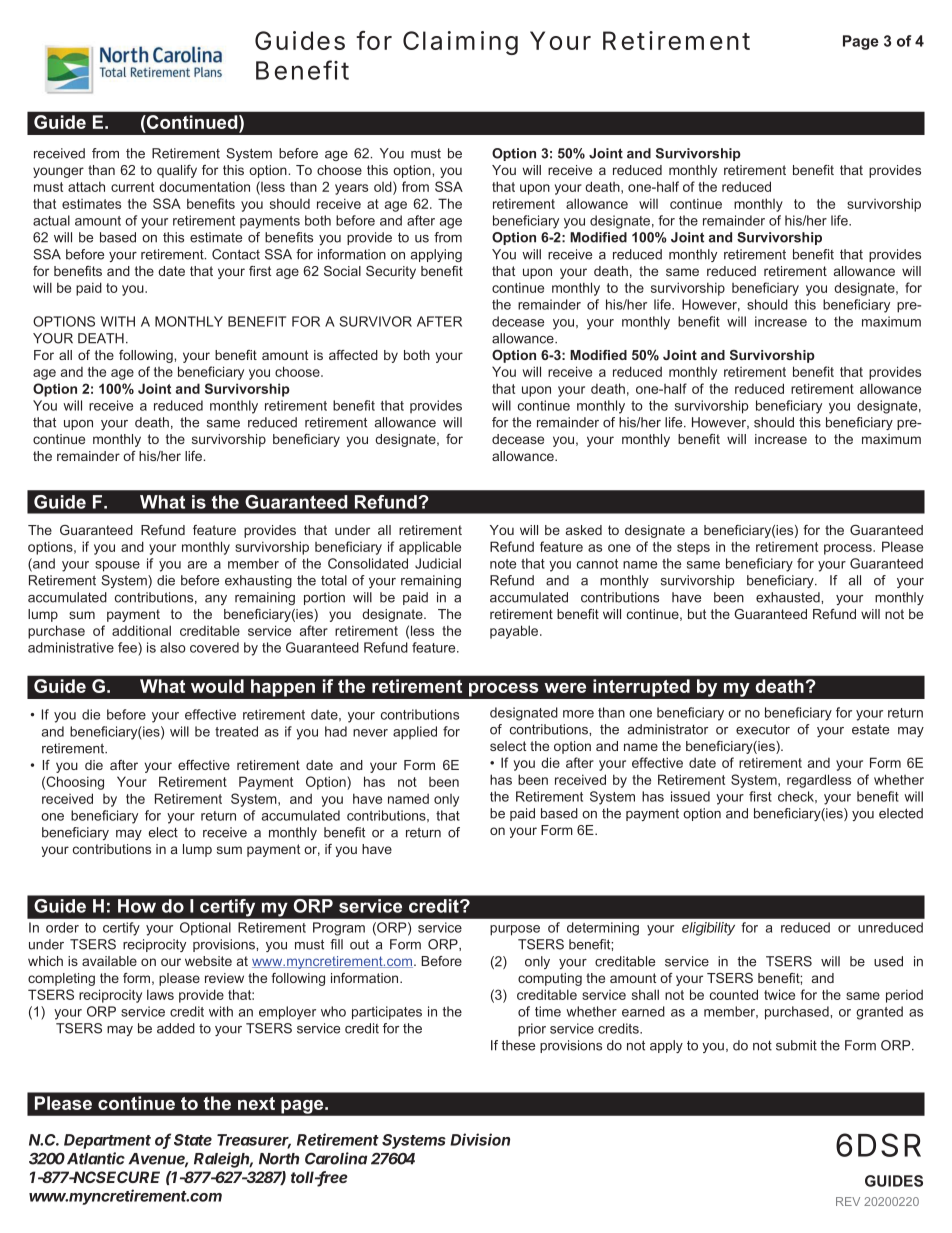 This image has width=952, height=1233. Describe the element at coordinates (460, 43) in the image. I see `Claiming` at that location.
